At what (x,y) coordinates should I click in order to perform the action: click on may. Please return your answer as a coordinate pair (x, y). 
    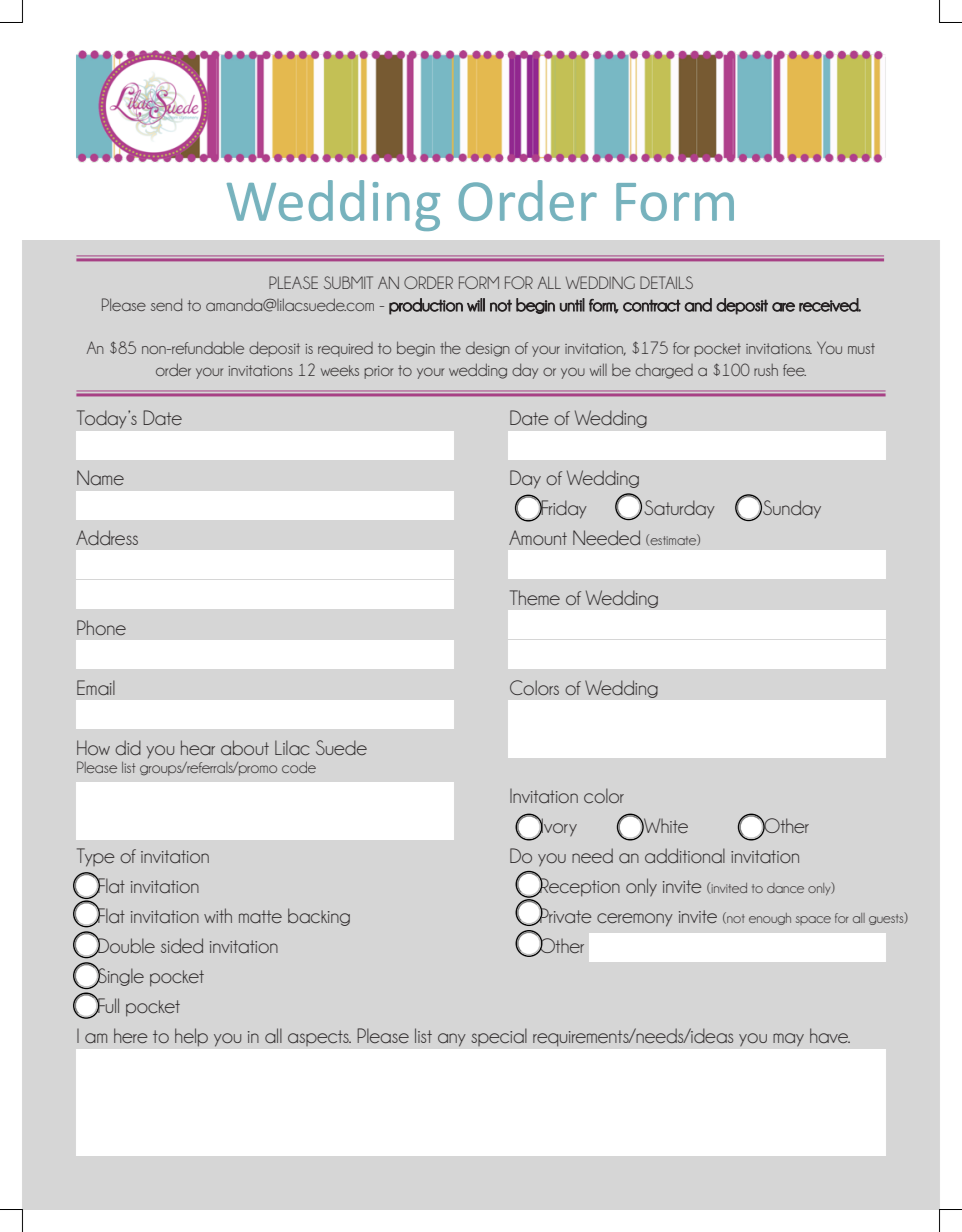
    Looking at the image, I should click on (788, 1040).
